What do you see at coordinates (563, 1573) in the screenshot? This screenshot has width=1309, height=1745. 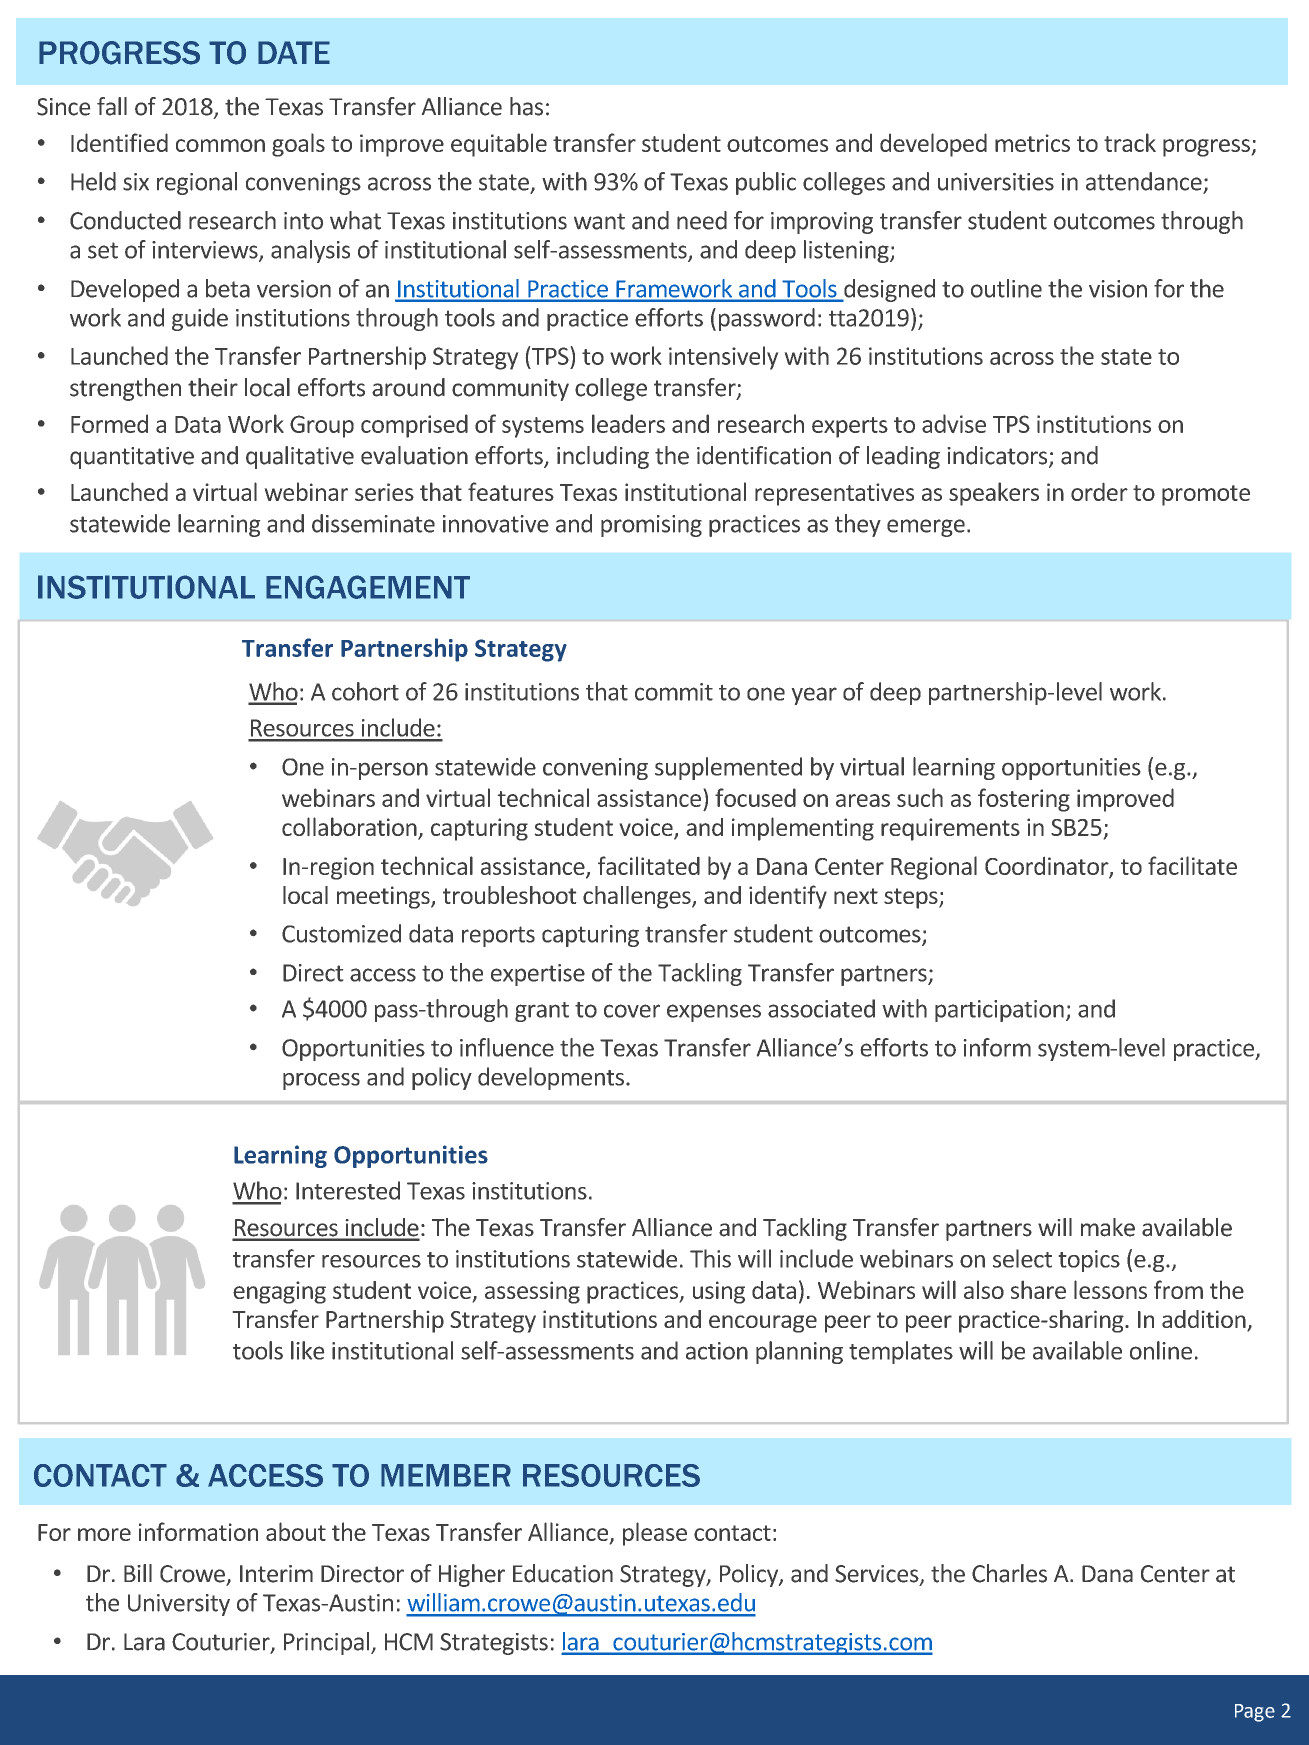 I see `Education` at bounding box center [563, 1573].
